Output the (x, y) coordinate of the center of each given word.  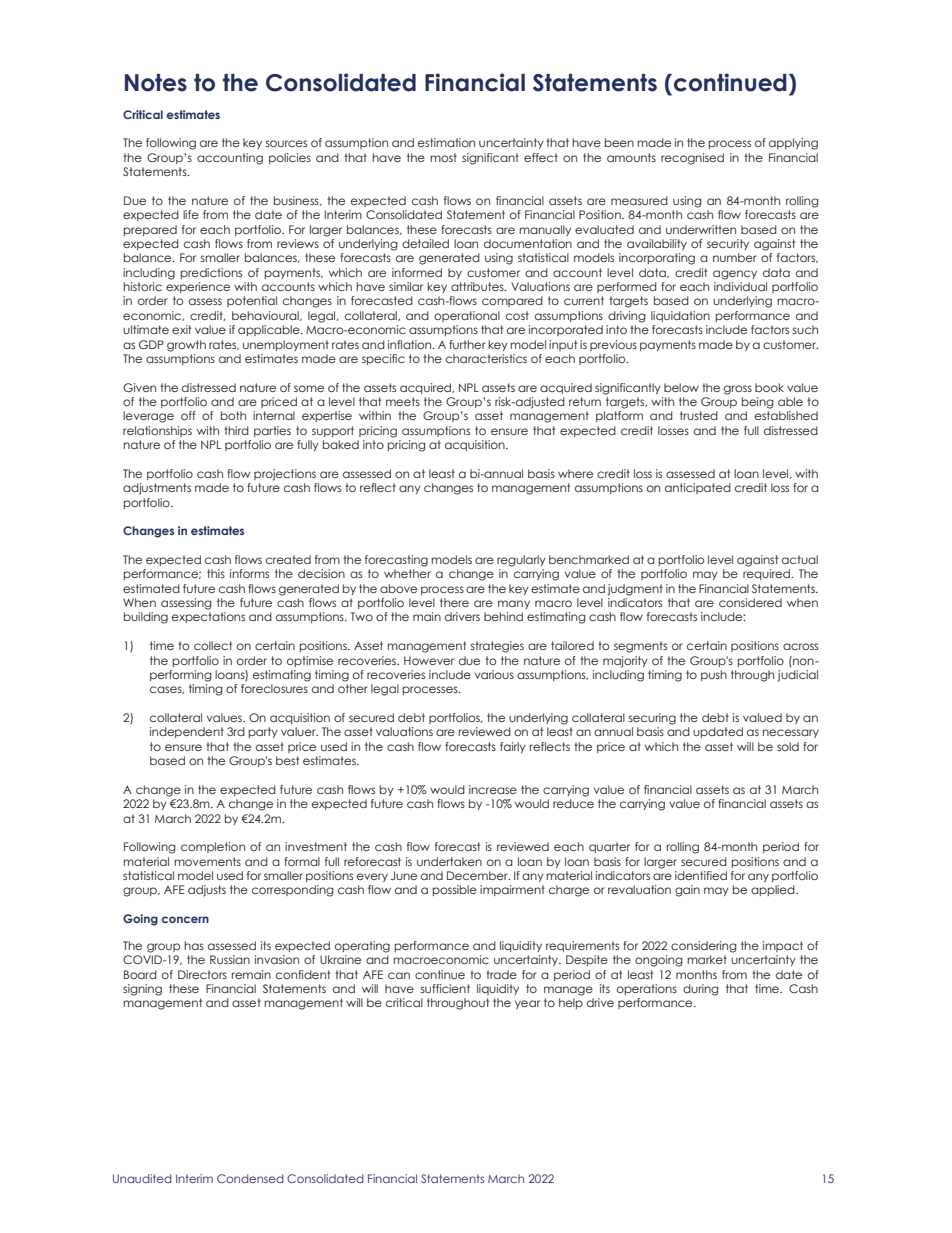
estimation (446, 142)
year (527, 1004)
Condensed (250, 1178)
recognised (692, 159)
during (701, 990)
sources (286, 143)
